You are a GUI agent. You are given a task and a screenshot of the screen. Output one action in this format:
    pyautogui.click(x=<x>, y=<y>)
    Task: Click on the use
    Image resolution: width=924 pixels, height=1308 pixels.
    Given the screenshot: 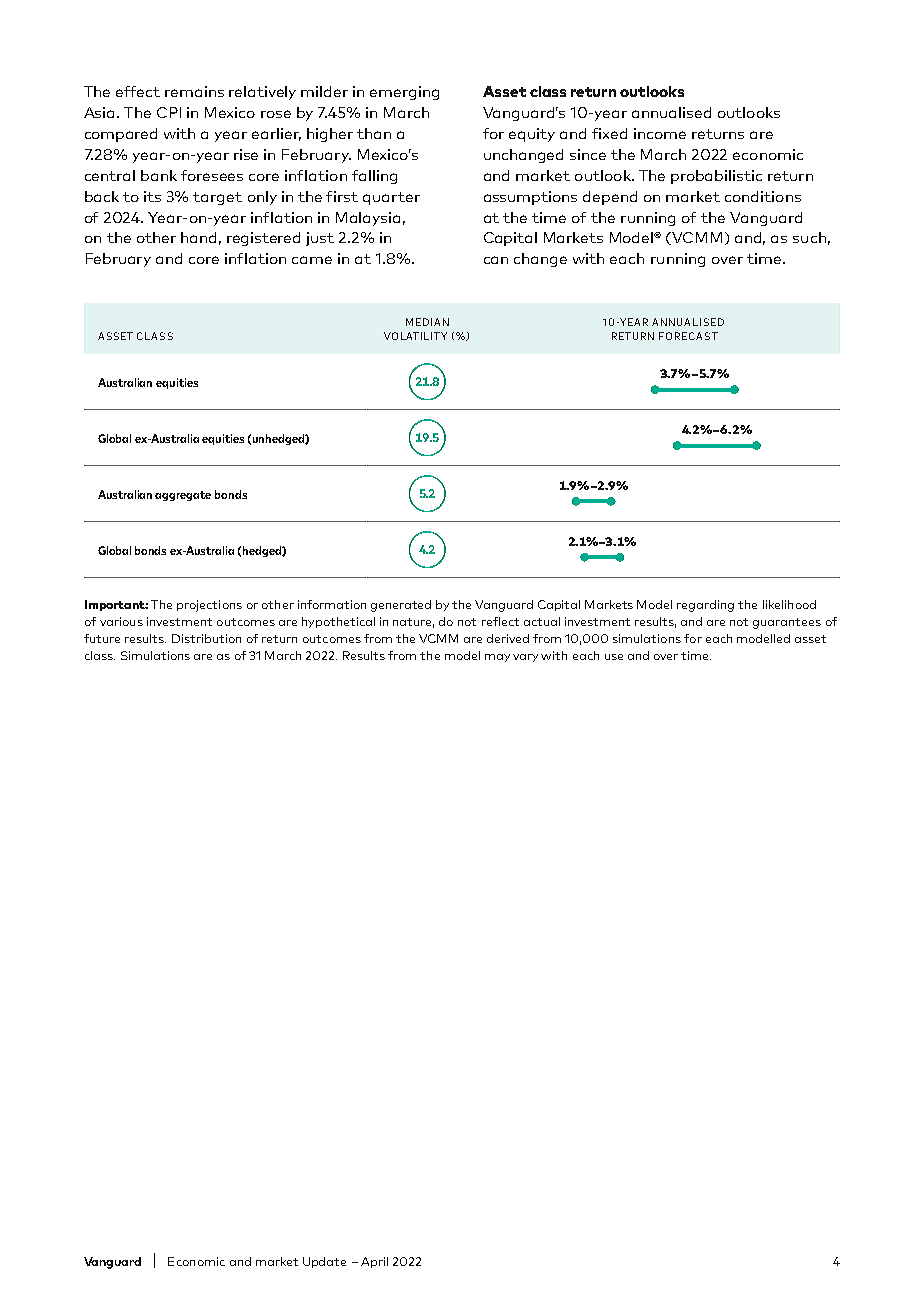 What is the action you would take?
    pyautogui.click(x=614, y=657)
